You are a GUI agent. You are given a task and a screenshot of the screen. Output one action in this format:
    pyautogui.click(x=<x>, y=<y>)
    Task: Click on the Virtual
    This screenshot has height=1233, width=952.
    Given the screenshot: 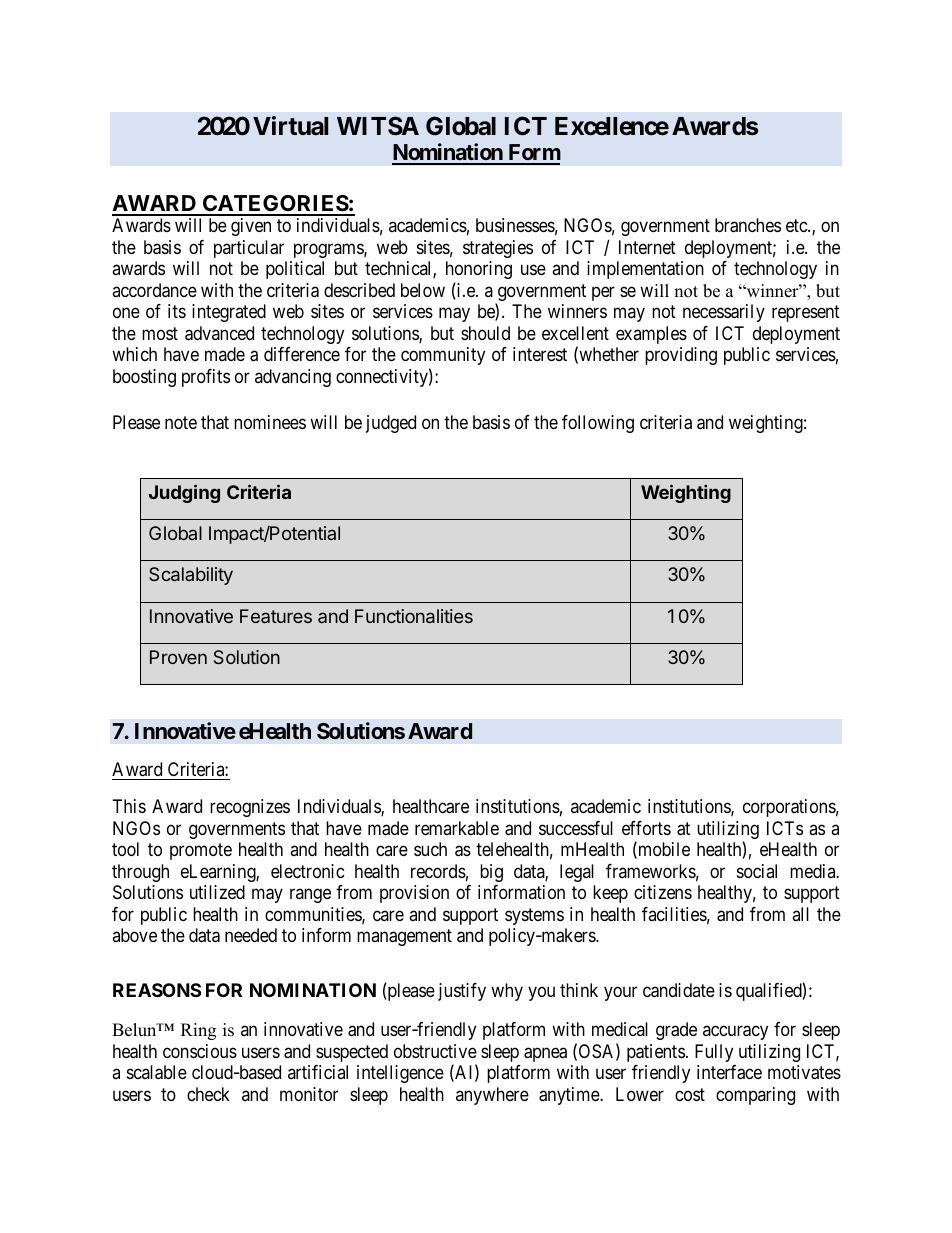 What is the action you would take?
    pyautogui.click(x=290, y=126)
